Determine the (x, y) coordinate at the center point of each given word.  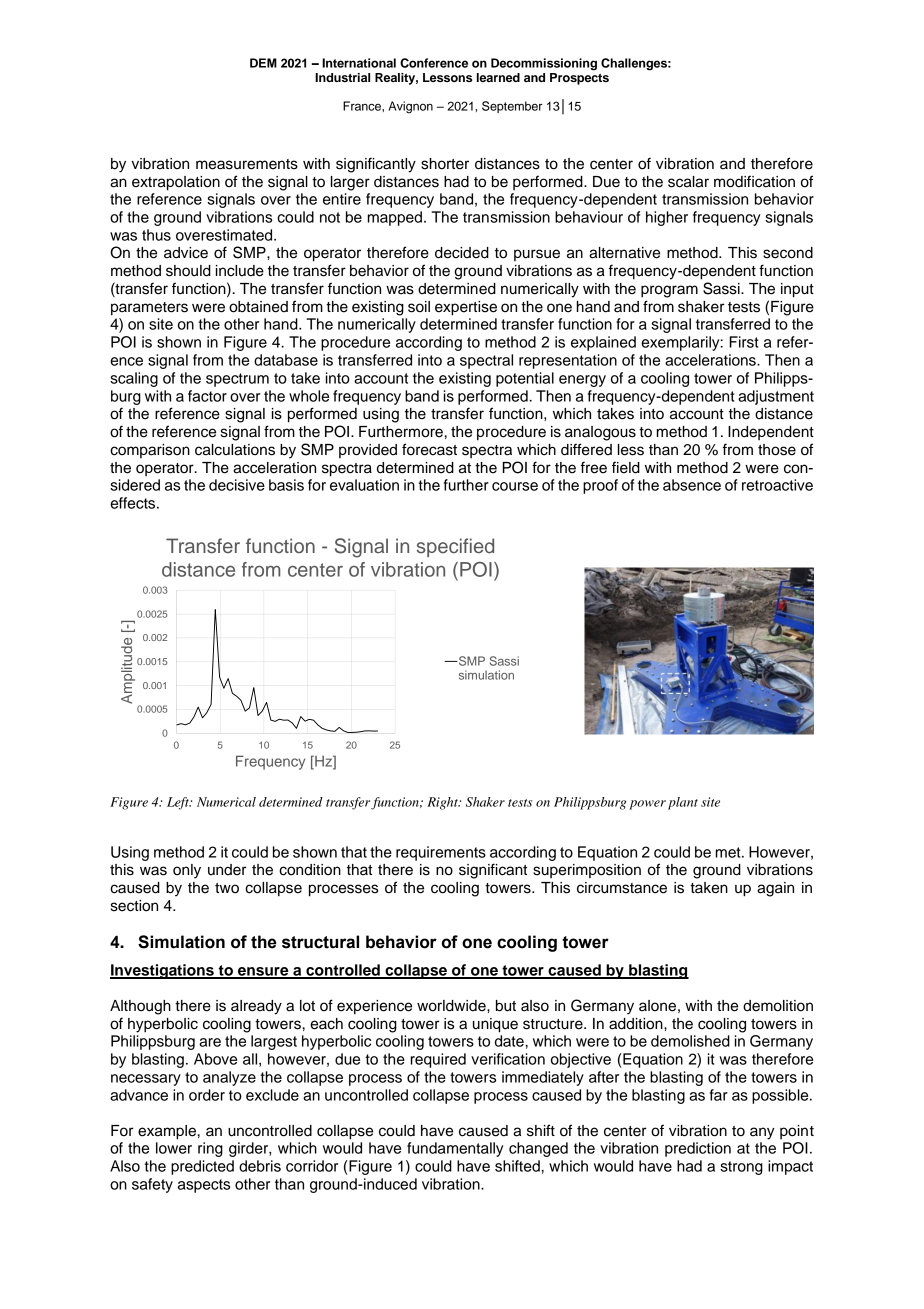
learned (498, 77)
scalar (688, 182)
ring (210, 1149)
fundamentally (455, 1149)
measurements (247, 164)
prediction (698, 1149)
